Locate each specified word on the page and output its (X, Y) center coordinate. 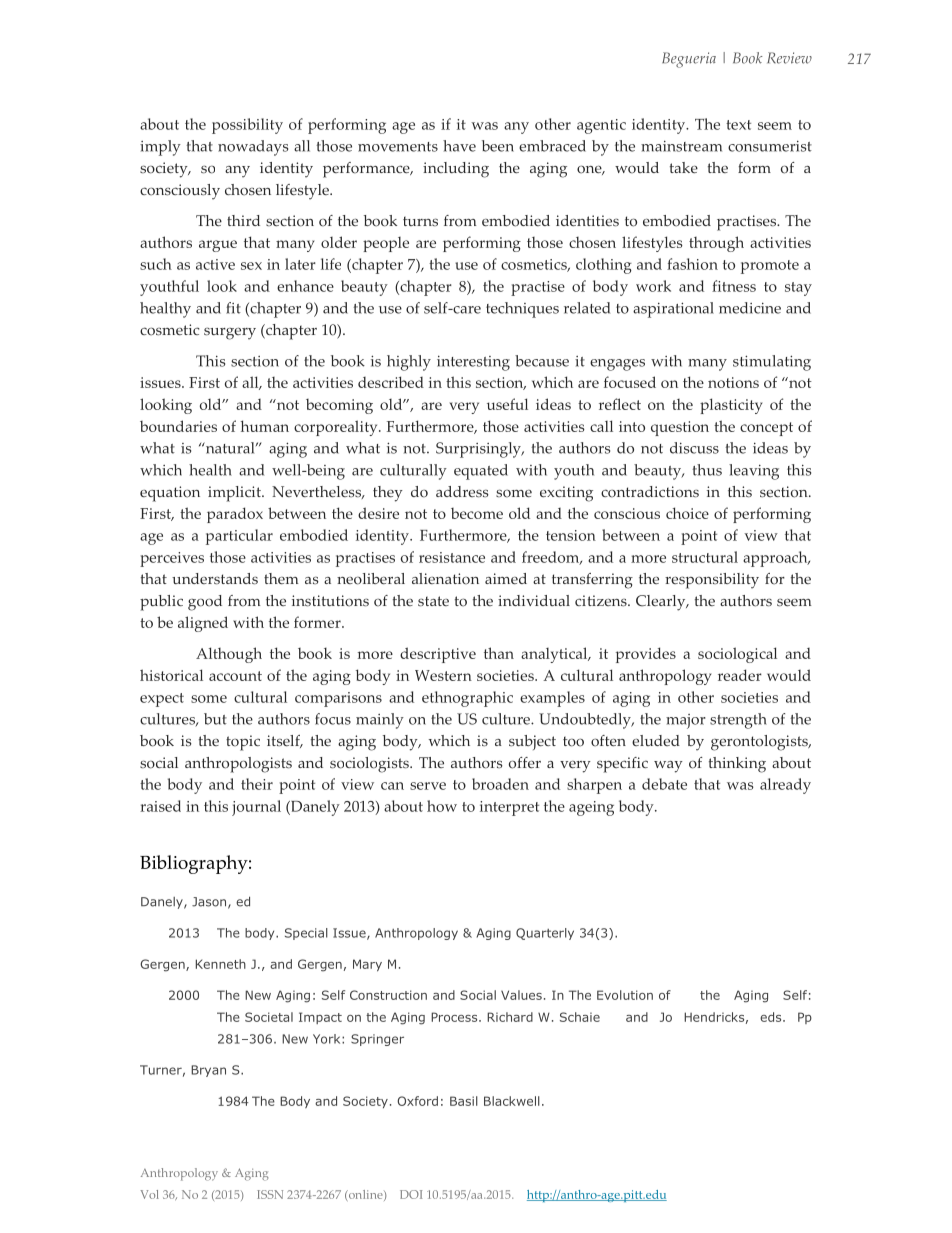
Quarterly (545, 934)
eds (772, 1017)
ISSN (270, 1194)
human (265, 426)
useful (507, 404)
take (684, 167)
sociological (737, 655)
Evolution (625, 995)
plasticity (731, 406)
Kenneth (221, 964)
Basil (464, 1101)
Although (229, 655)
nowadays (253, 148)
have (459, 146)
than (499, 653)
